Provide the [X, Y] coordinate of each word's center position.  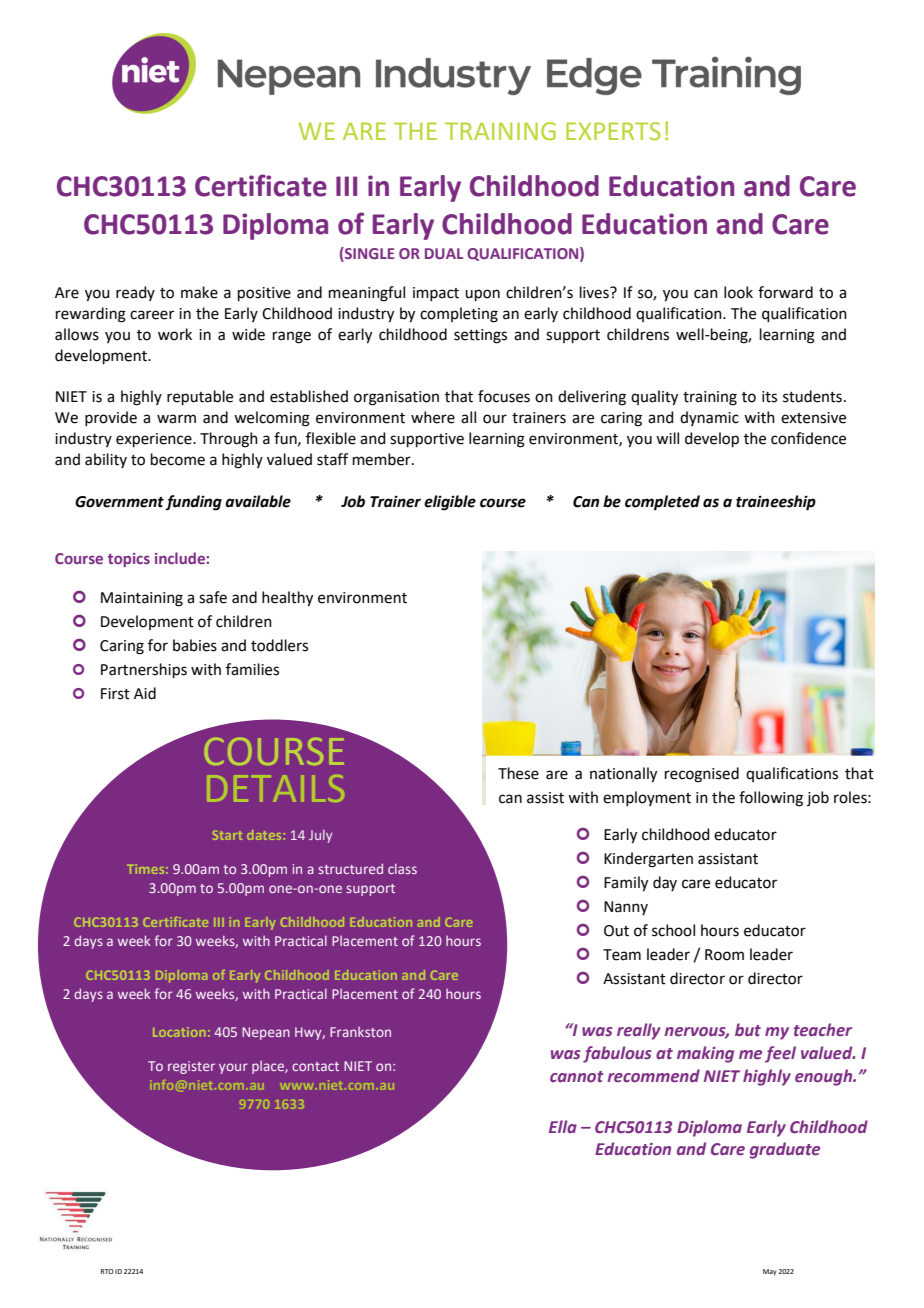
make [199, 292]
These [518, 773]
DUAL [444, 253]
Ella [563, 1126]
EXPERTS [613, 131]
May [770, 1272]
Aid [145, 693]
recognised [702, 775]
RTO [107, 1271]
